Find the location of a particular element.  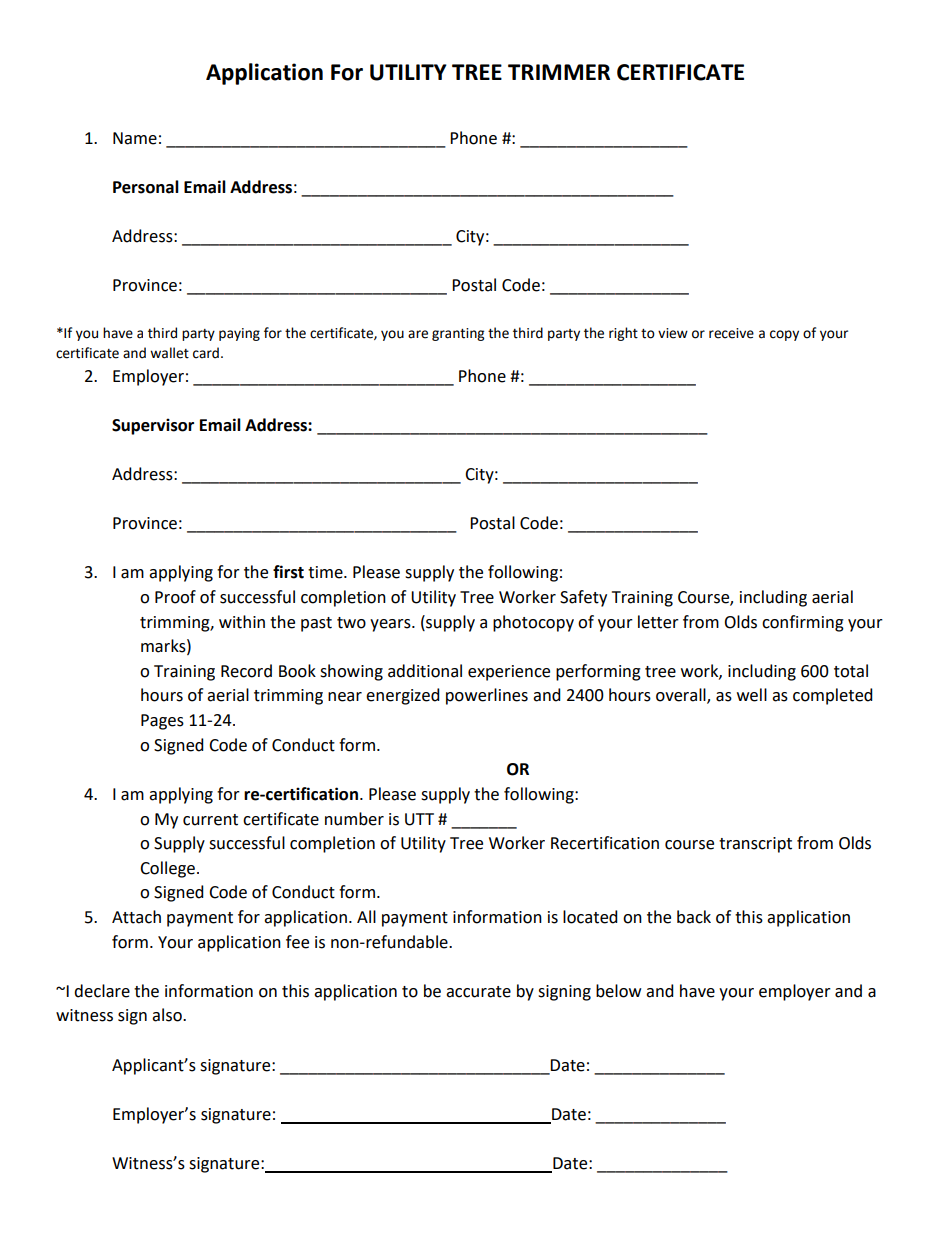

accurate is located at coordinates (478, 992).
